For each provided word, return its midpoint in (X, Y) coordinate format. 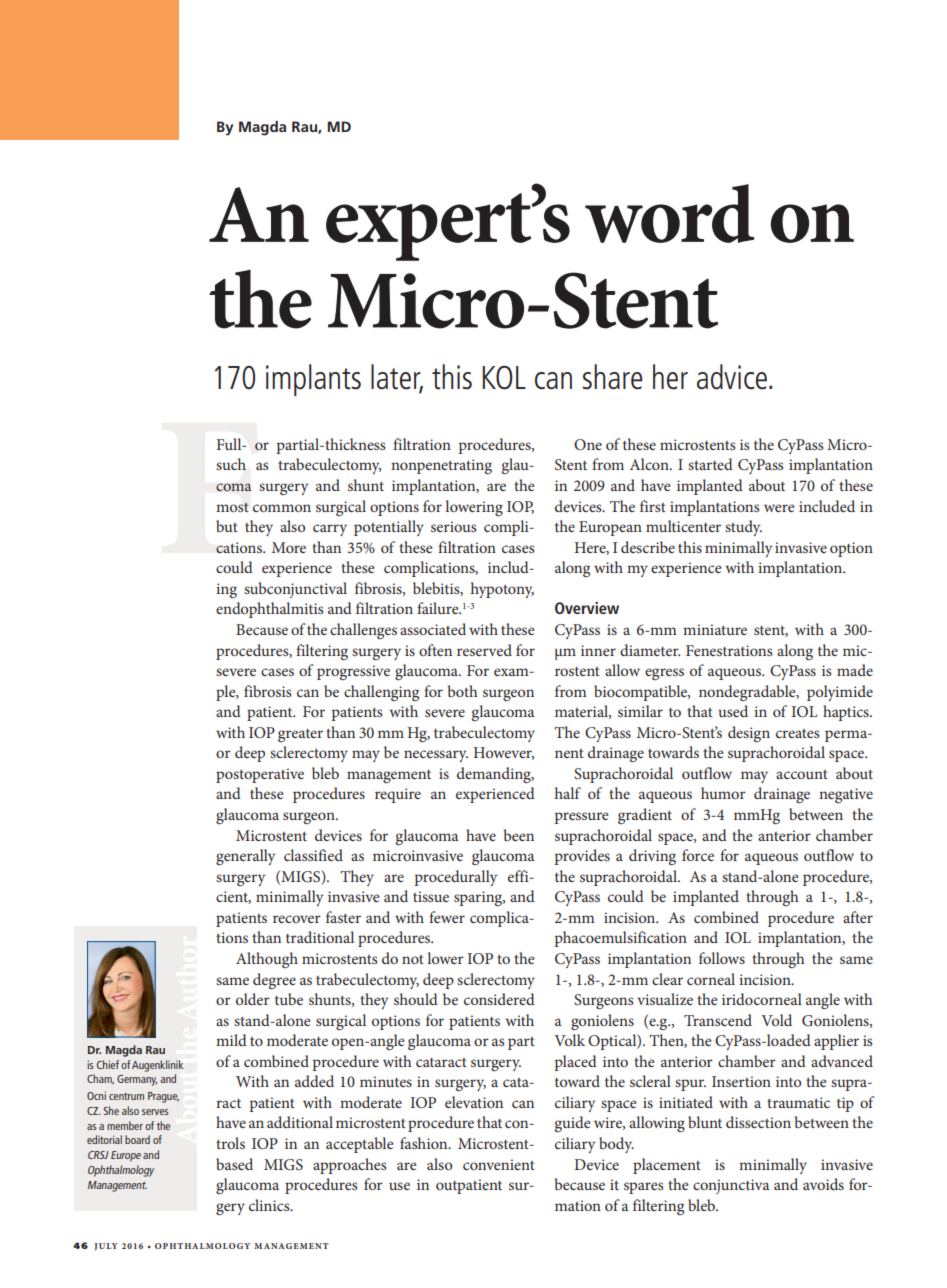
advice (732, 377)
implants (313, 380)
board (137, 1139)
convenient (499, 1164)
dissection (758, 1122)
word (669, 213)
